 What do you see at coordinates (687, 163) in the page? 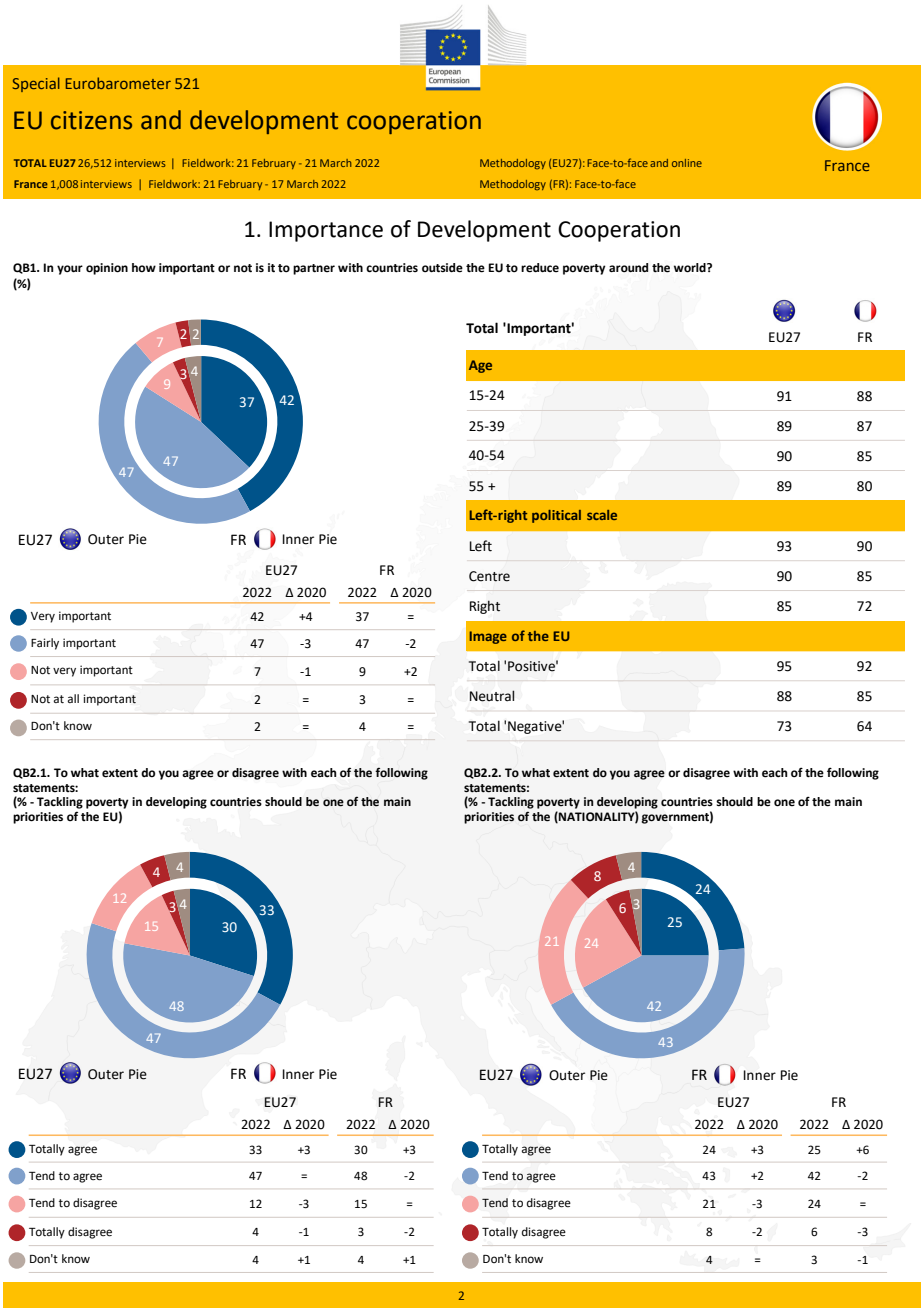
I see `online` at bounding box center [687, 163].
